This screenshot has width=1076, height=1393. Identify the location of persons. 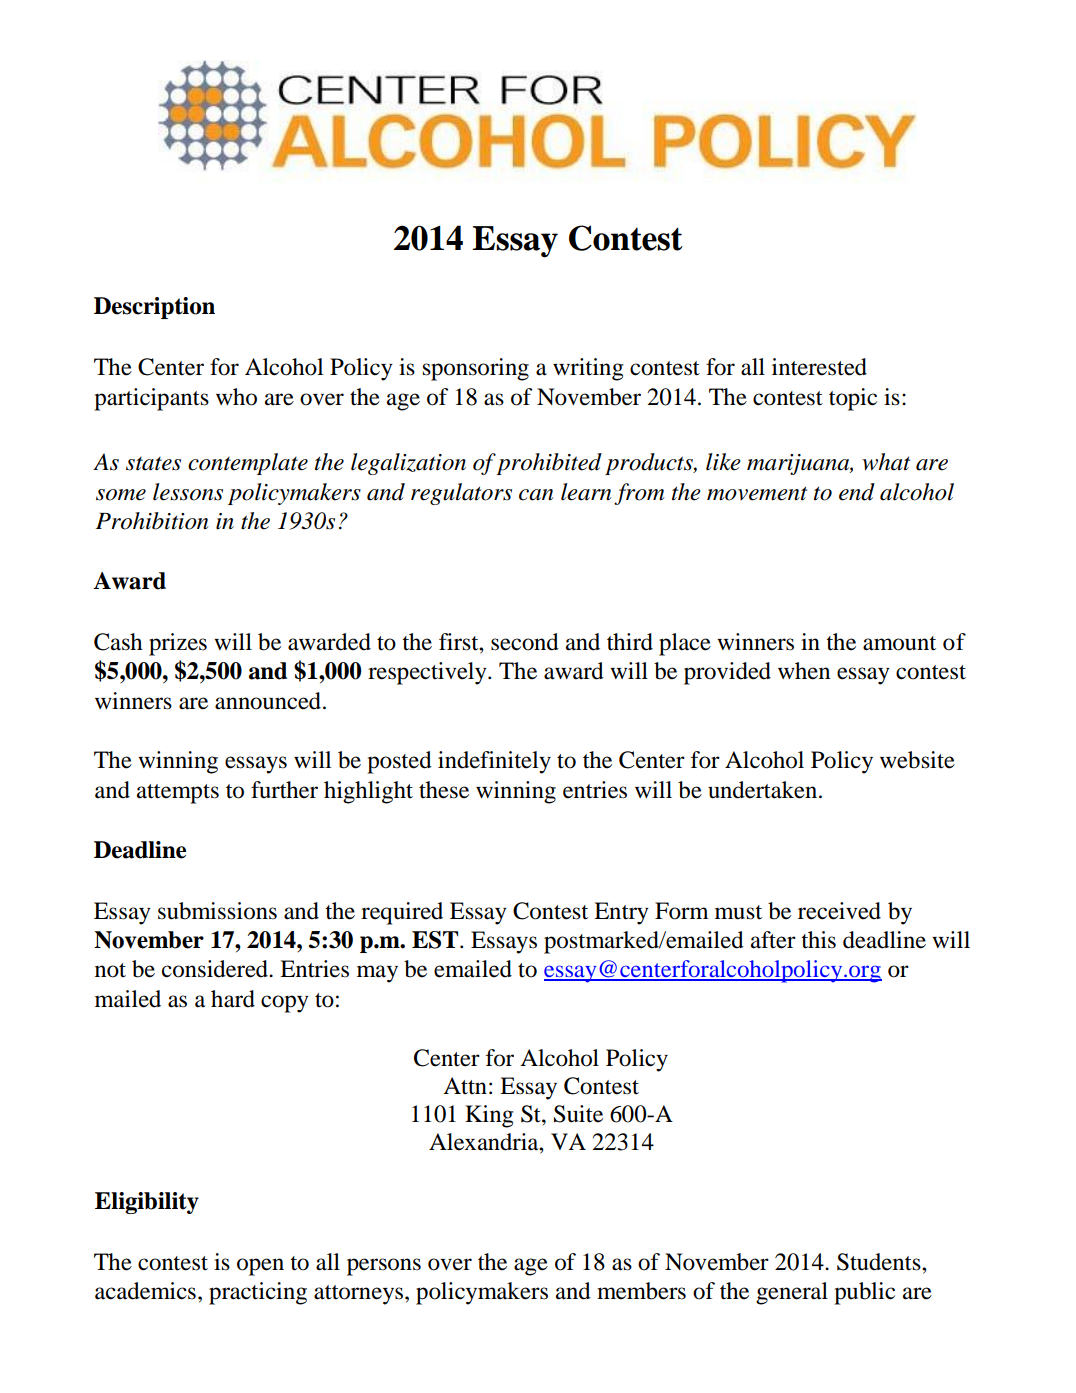
(384, 1267).
